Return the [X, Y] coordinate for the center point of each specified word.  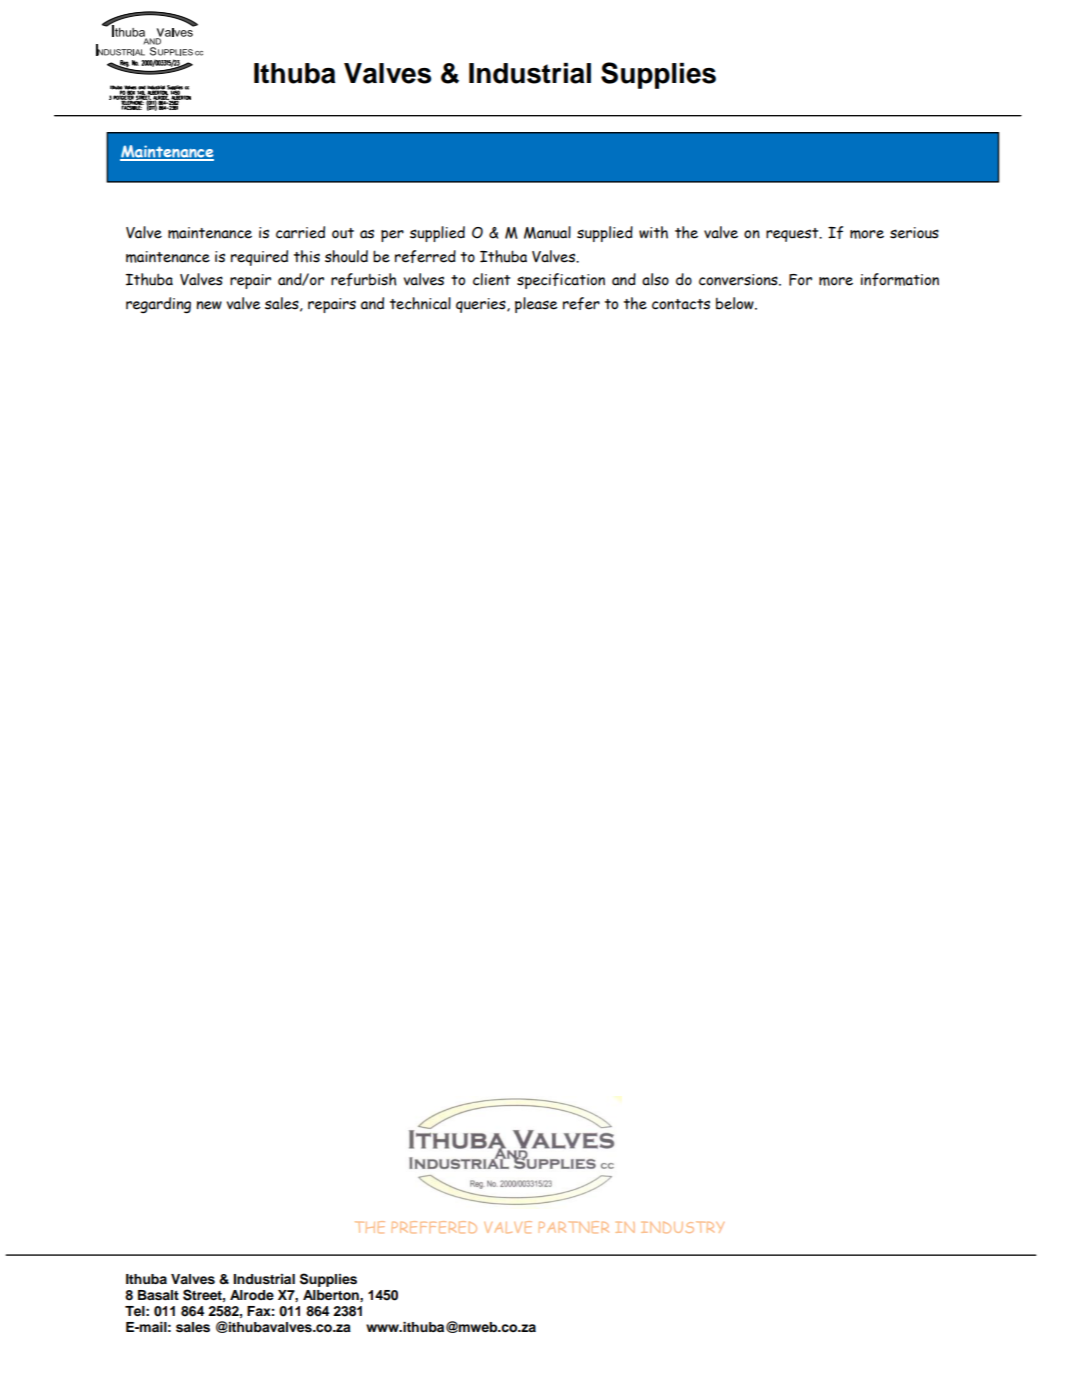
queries [482, 305]
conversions [739, 280]
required [259, 258]
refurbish [364, 279]
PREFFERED [434, 1227]
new [209, 305]
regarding [158, 305]
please [536, 305]
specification [561, 281]
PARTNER [574, 1227]
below [736, 303]
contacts [681, 304]
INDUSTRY [682, 1227]
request [793, 235]
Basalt [158, 1295]
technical [420, 303]
